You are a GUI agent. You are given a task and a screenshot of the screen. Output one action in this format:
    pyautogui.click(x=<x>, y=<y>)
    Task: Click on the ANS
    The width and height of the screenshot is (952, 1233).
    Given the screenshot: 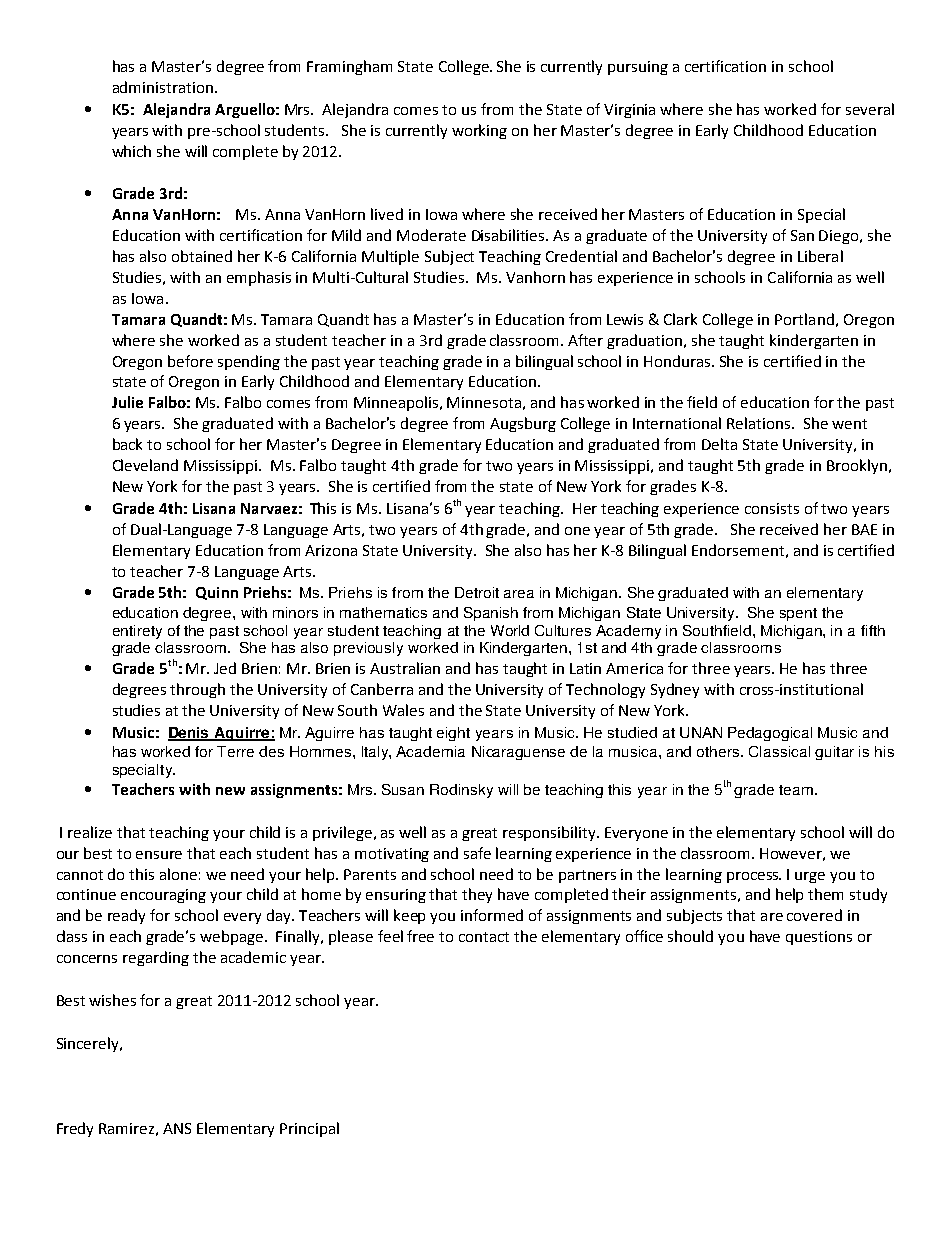 What is the action you would take?
    pyautogui.click(x=177, y=1128)
